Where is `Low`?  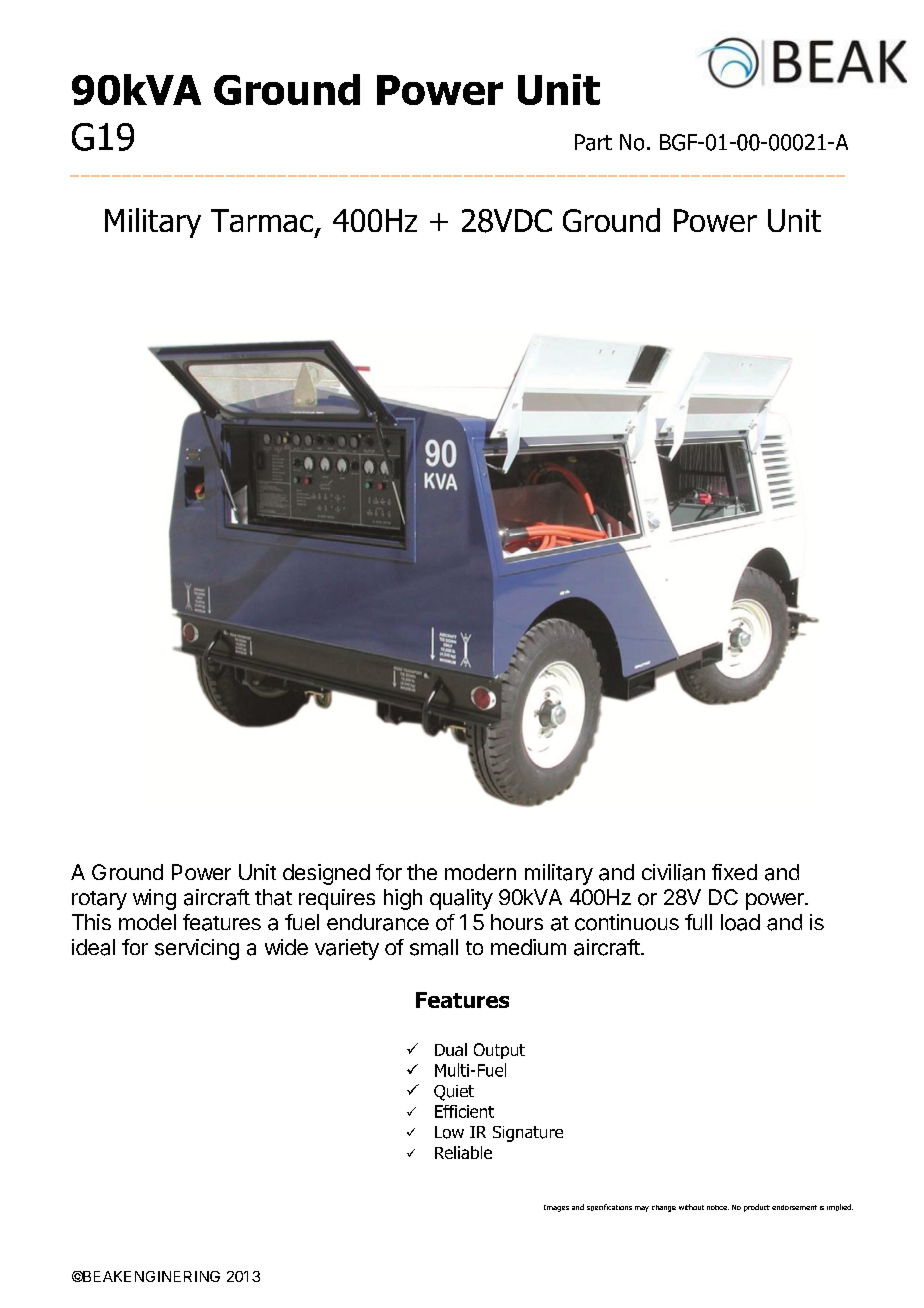
Low is located at coordinates (449, 1132).
